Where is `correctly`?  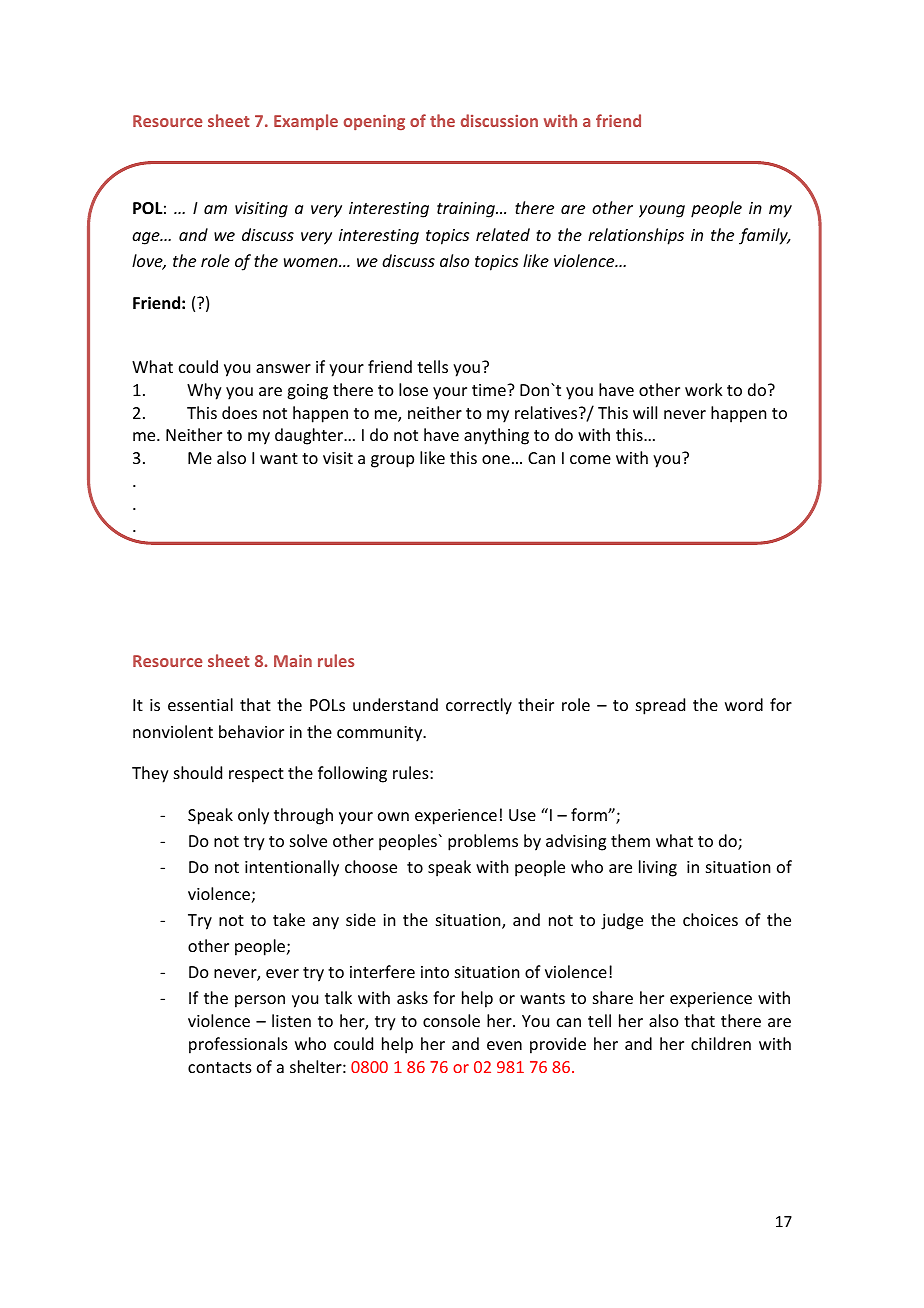 correctly is located at coordinates (479, 706).
